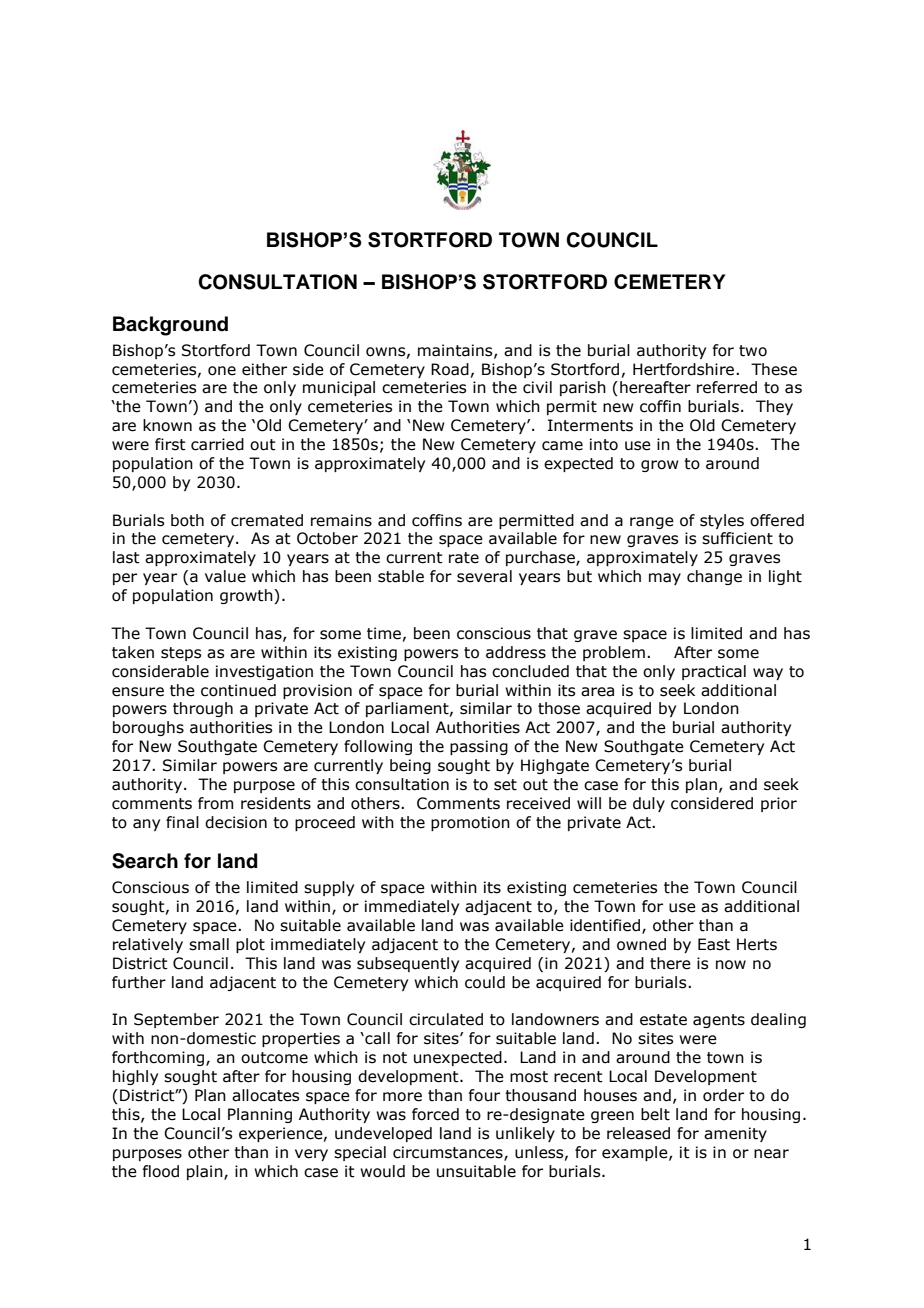  I want to click on one, so click(222, 371).
